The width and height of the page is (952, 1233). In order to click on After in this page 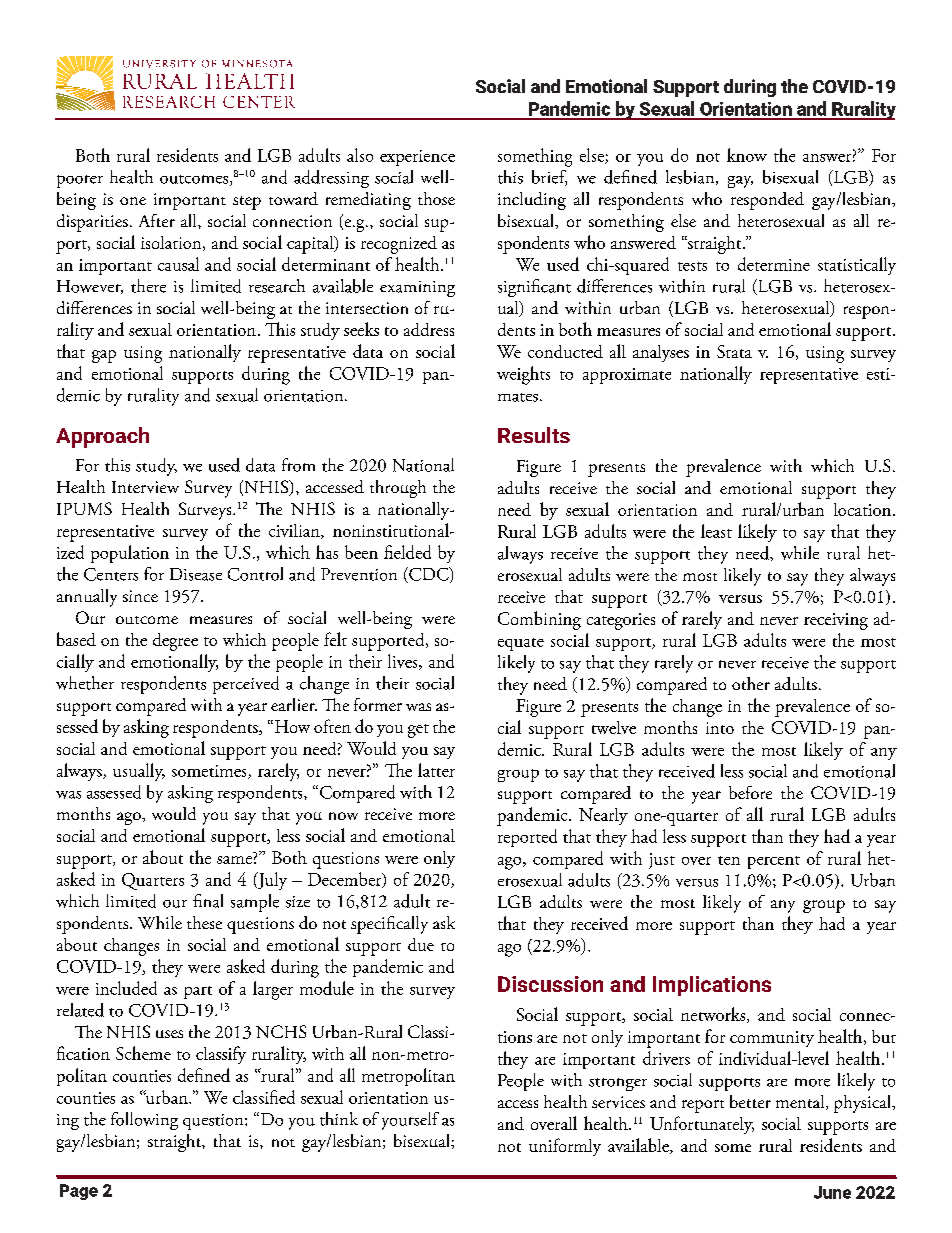, I will do `click(157, 220)`.
